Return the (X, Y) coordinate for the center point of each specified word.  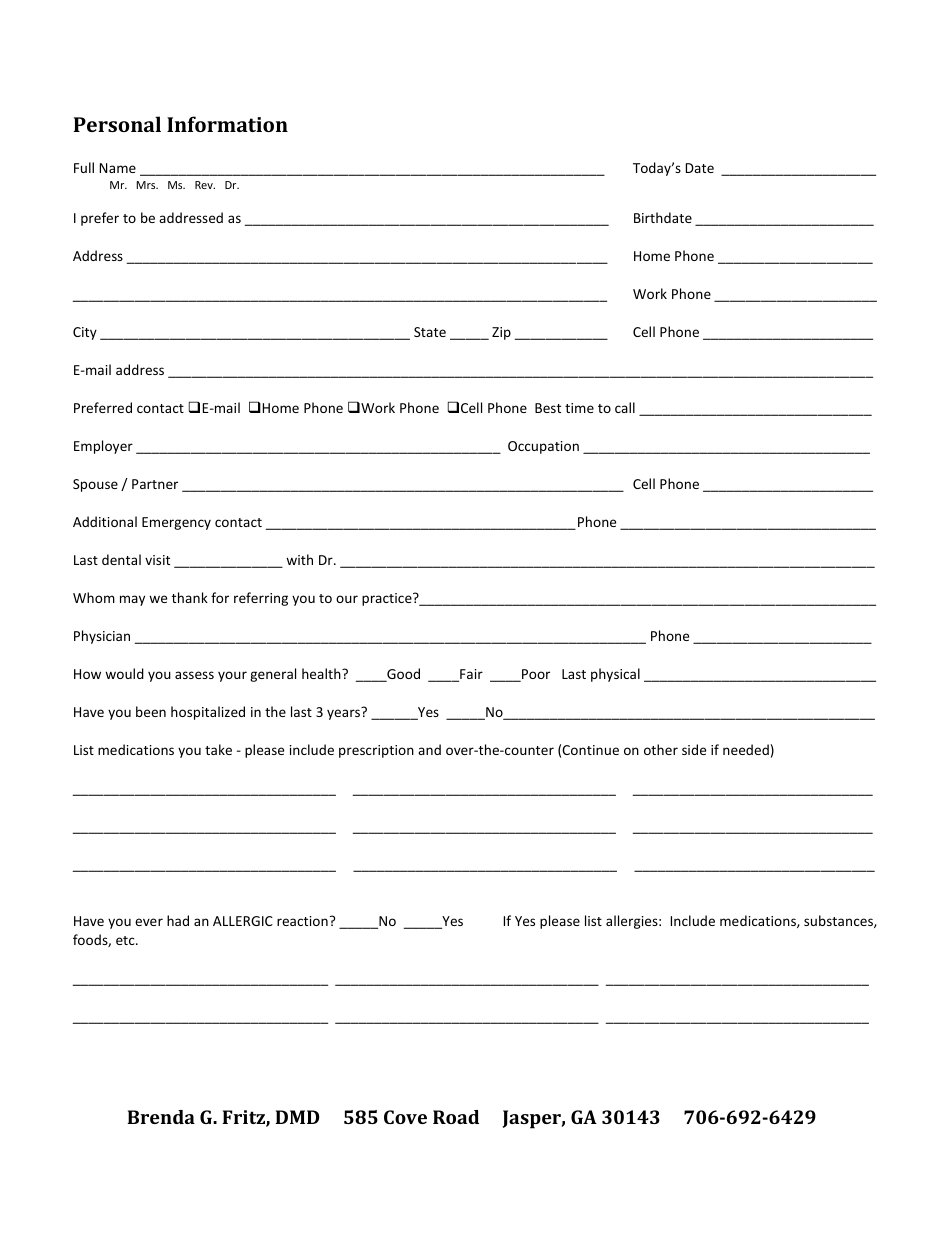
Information (227, 124)
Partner (155, 484)
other (661, 749)
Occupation (543, 447)
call (625, 407)
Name (118, 168)
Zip (501, 333)
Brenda (161, 1117)
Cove (405, 1117)
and (429, 749)
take (218, 749)
